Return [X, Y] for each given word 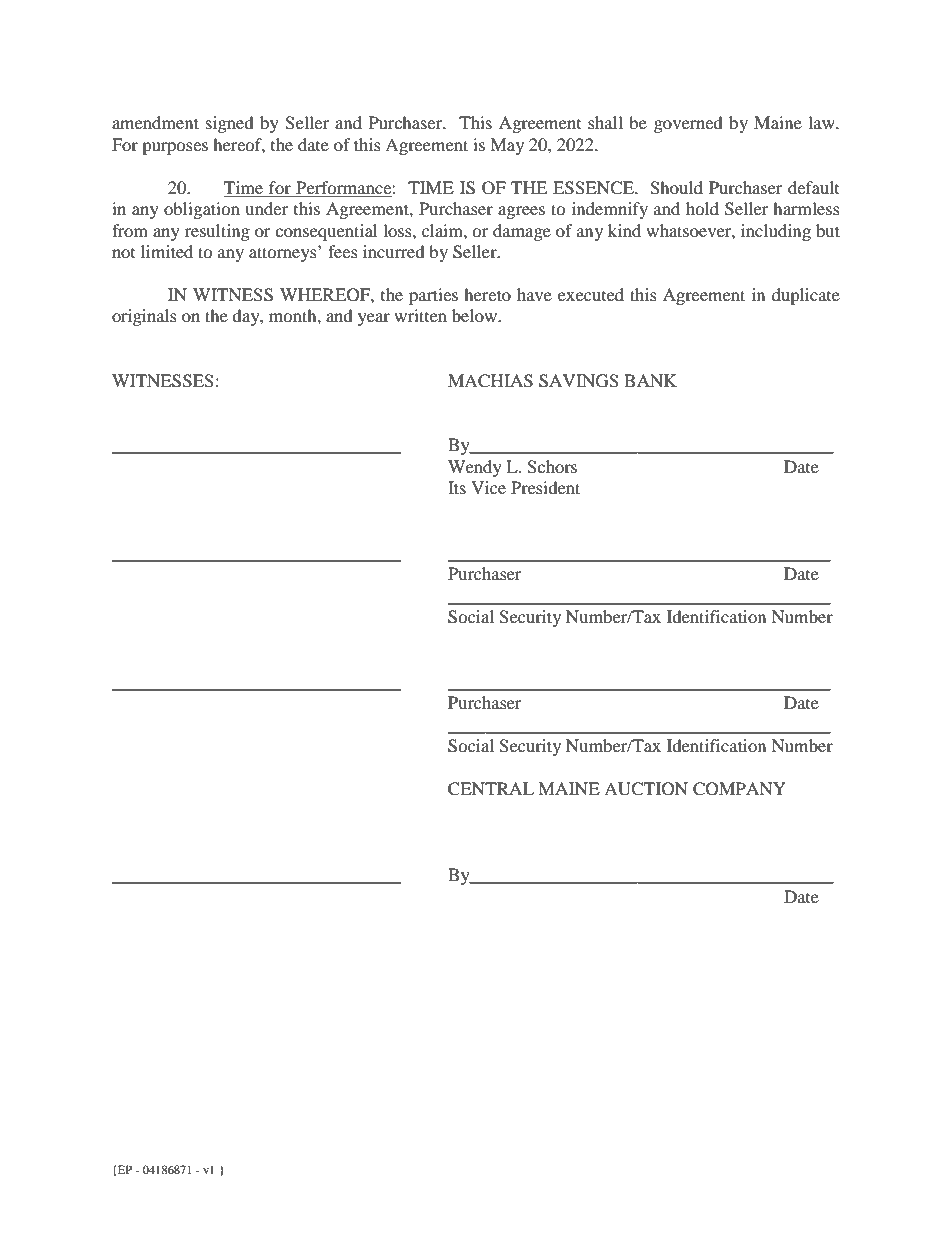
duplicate [806, 296]
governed [688, 124]
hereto [487, 294]
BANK [650, 380]
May [507, 146]
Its [457, 487]
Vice [488, 487]
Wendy [475, 468]
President [545, 487]
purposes [175, 148]
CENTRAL [491, 789]
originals [144, 317]
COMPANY [739, 789]
